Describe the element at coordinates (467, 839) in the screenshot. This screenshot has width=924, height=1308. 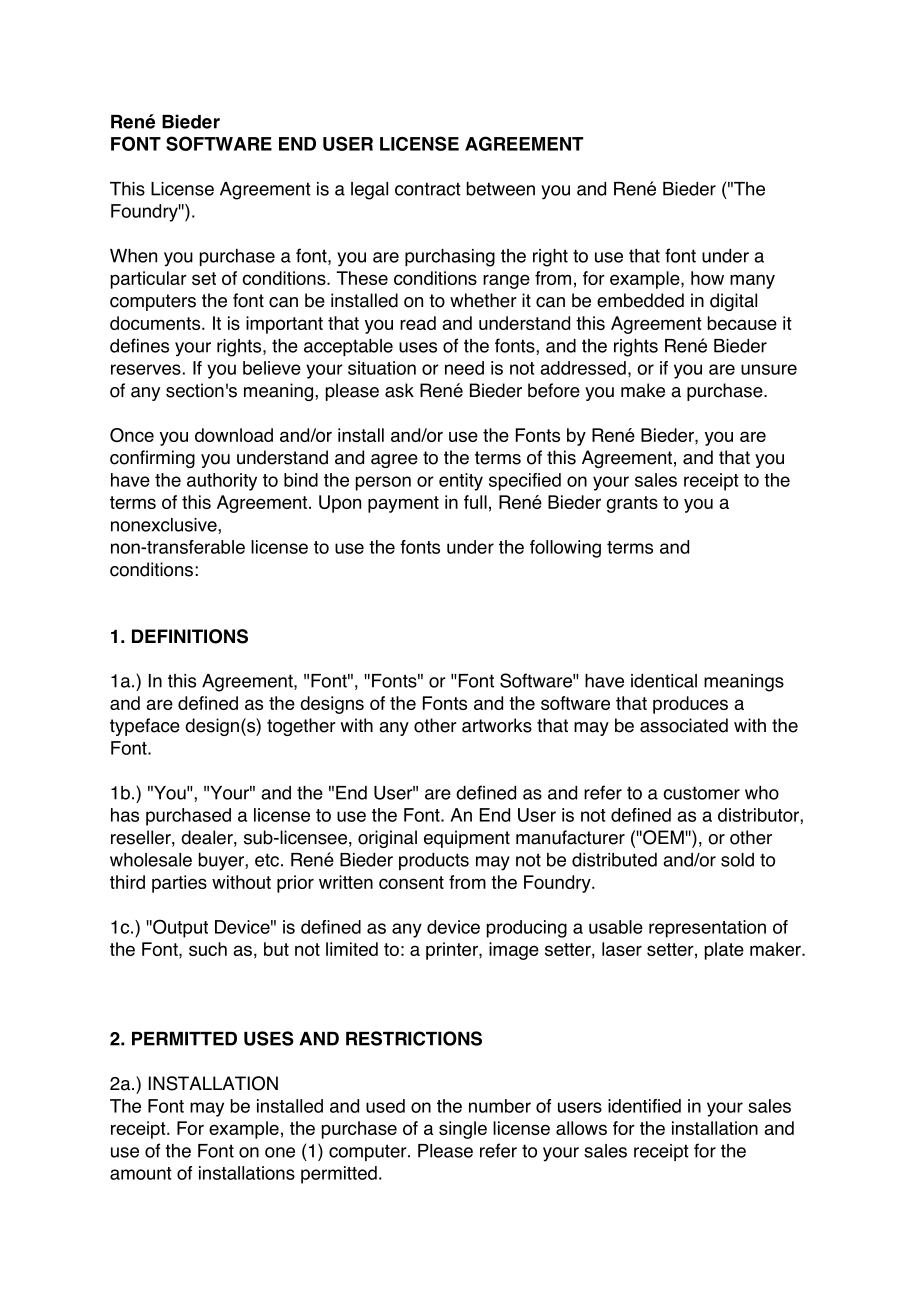
I see `equipment` at that location.
